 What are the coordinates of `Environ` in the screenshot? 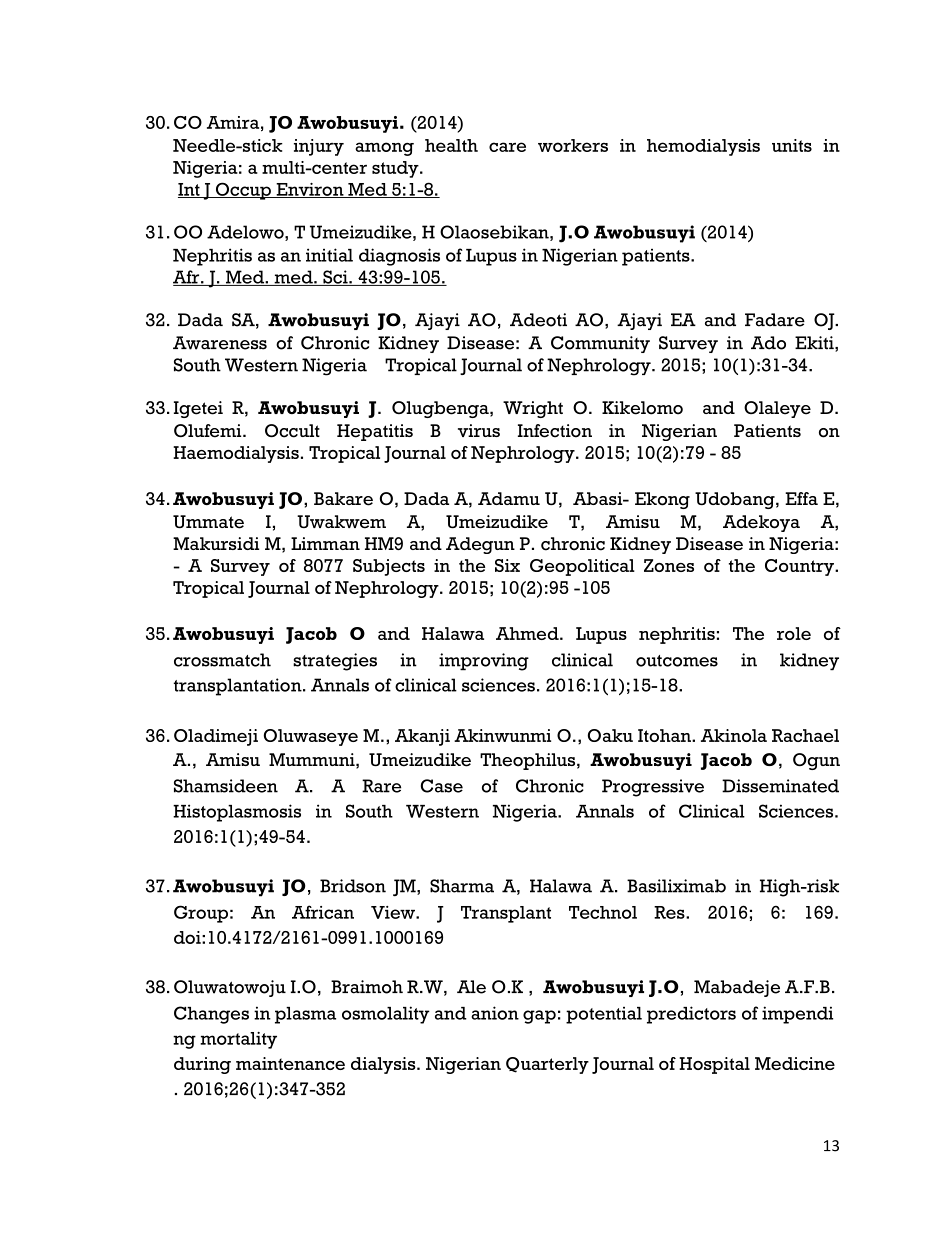 It's located at (310, 190).
